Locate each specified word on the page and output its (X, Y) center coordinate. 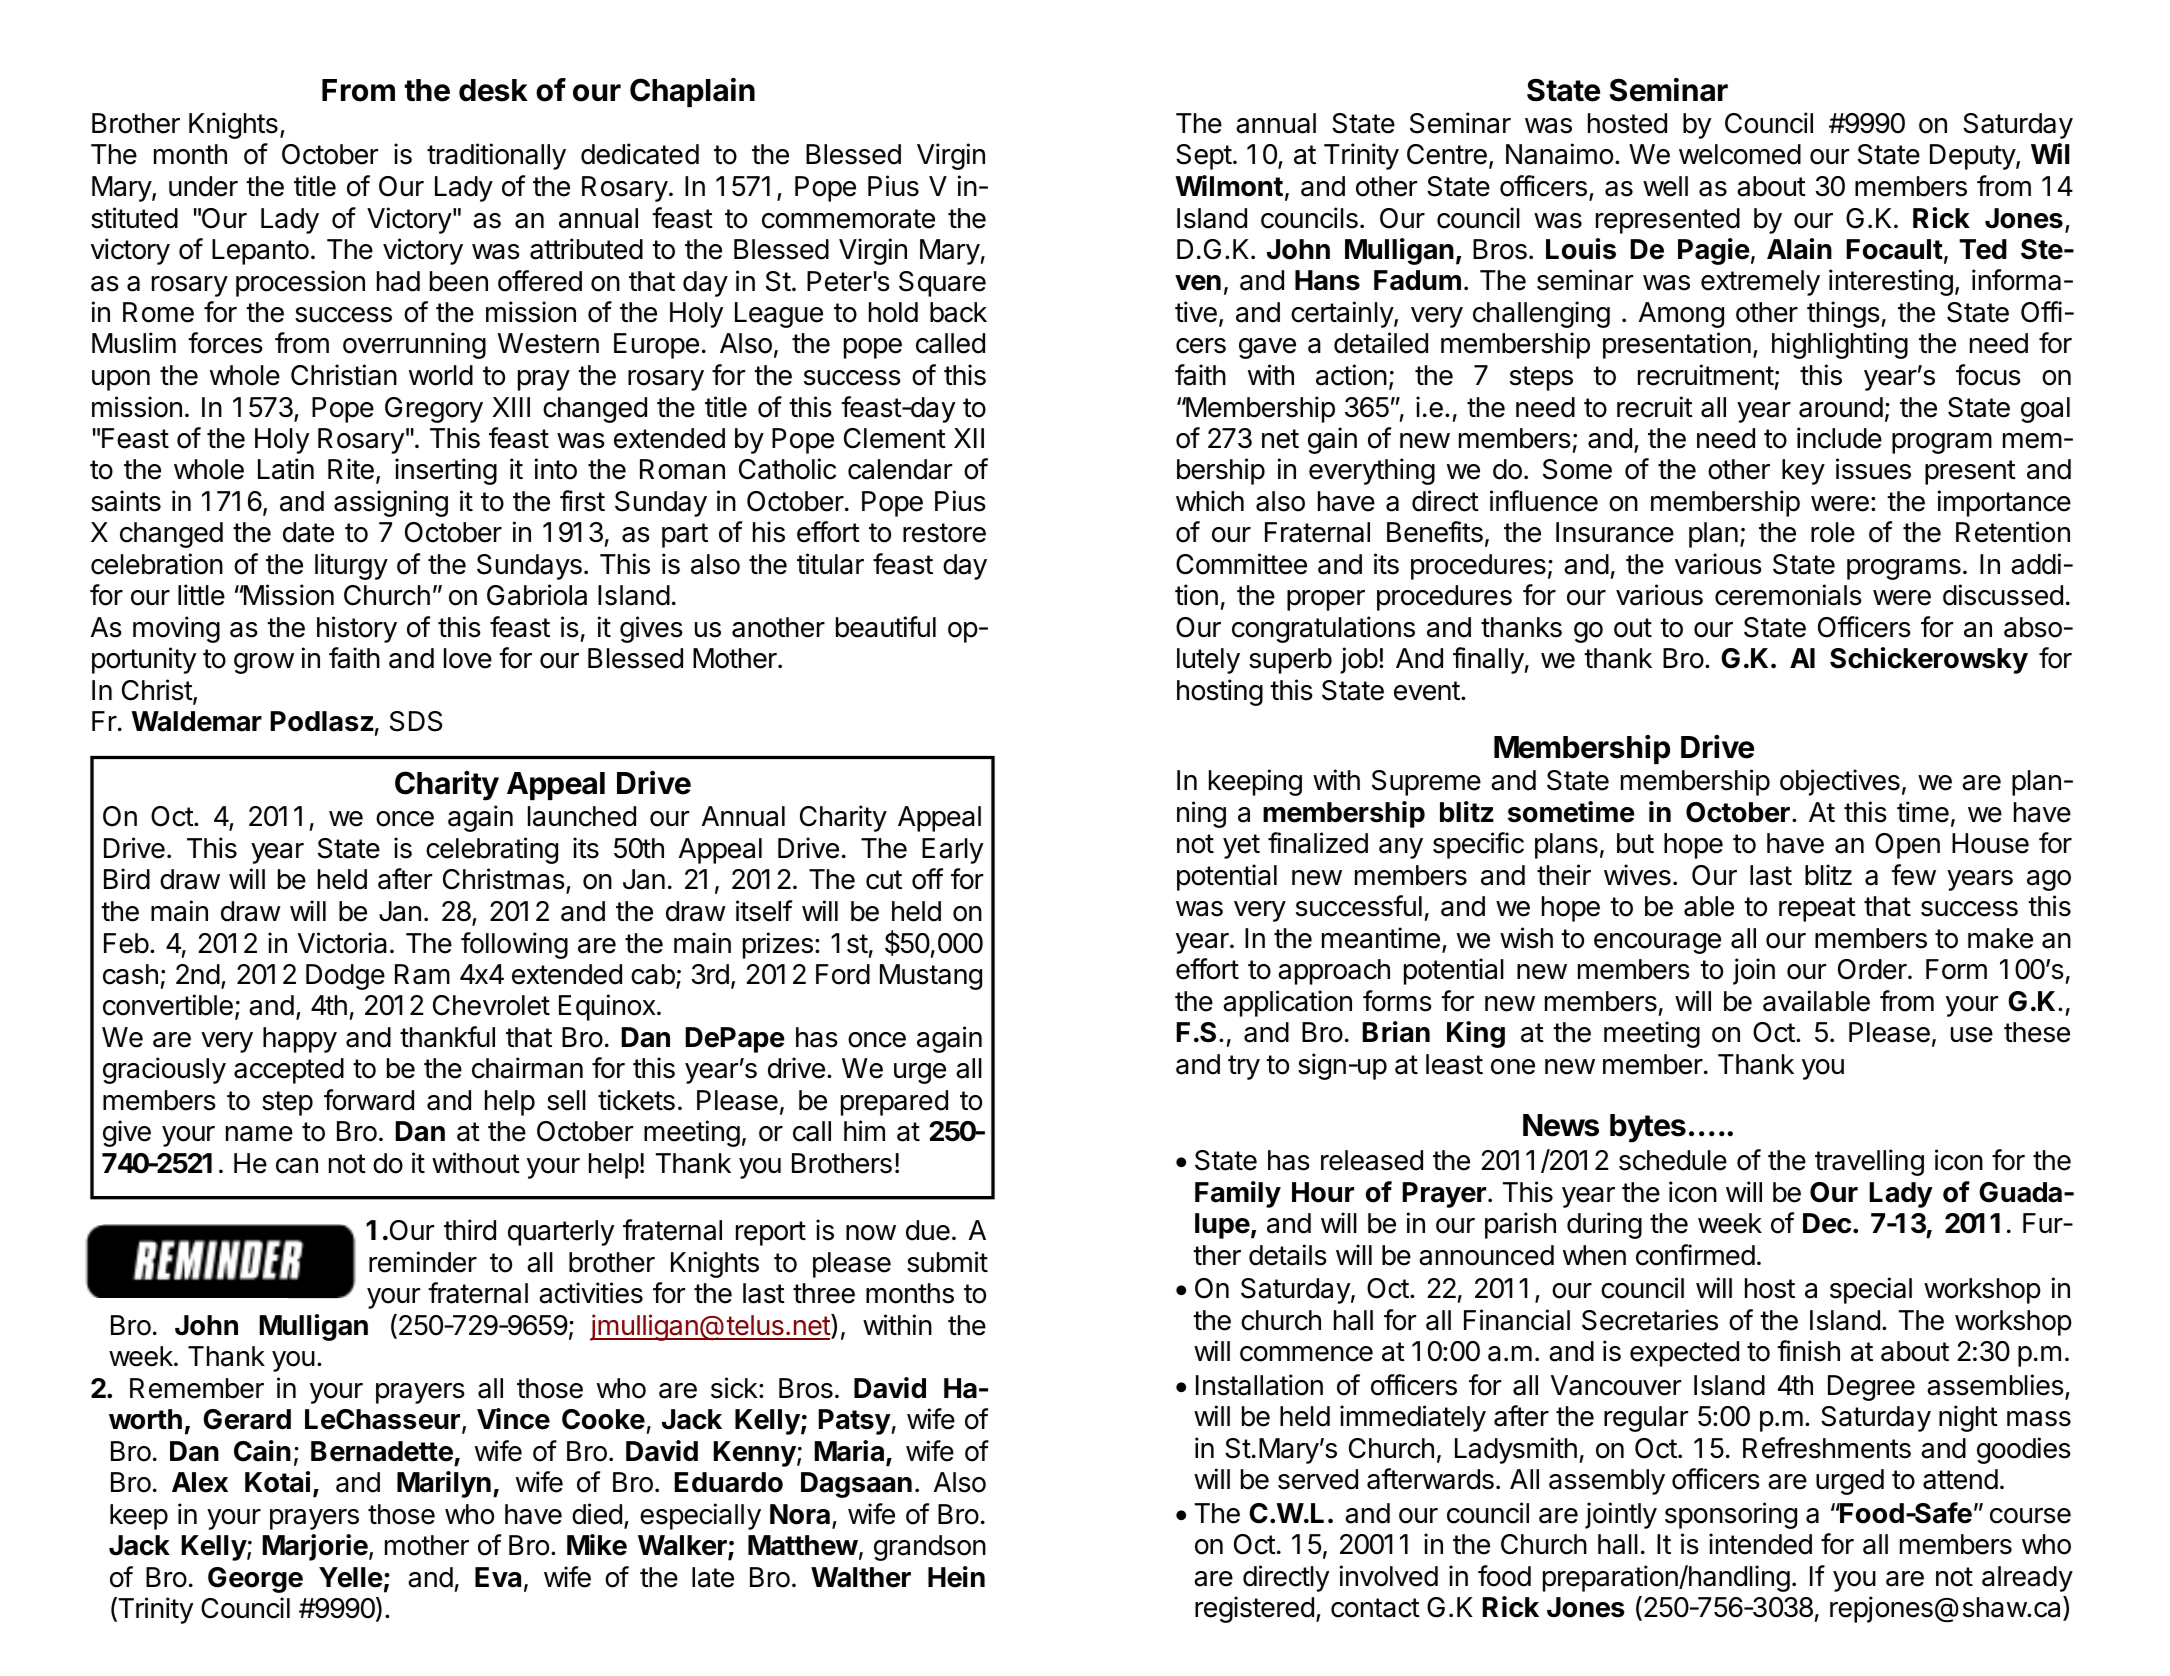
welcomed (1740, 154)
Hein (956, 1577)
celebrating (492, 850)
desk (493, 90)
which (1210, 501)
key (1803, 472)
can (297, 1166)
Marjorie (316, 1547)
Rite (351, 469)
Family (1238, 1194)
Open (1907, 846)
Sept (1204, 157)
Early (952, 851)
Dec (1827, 1223)
